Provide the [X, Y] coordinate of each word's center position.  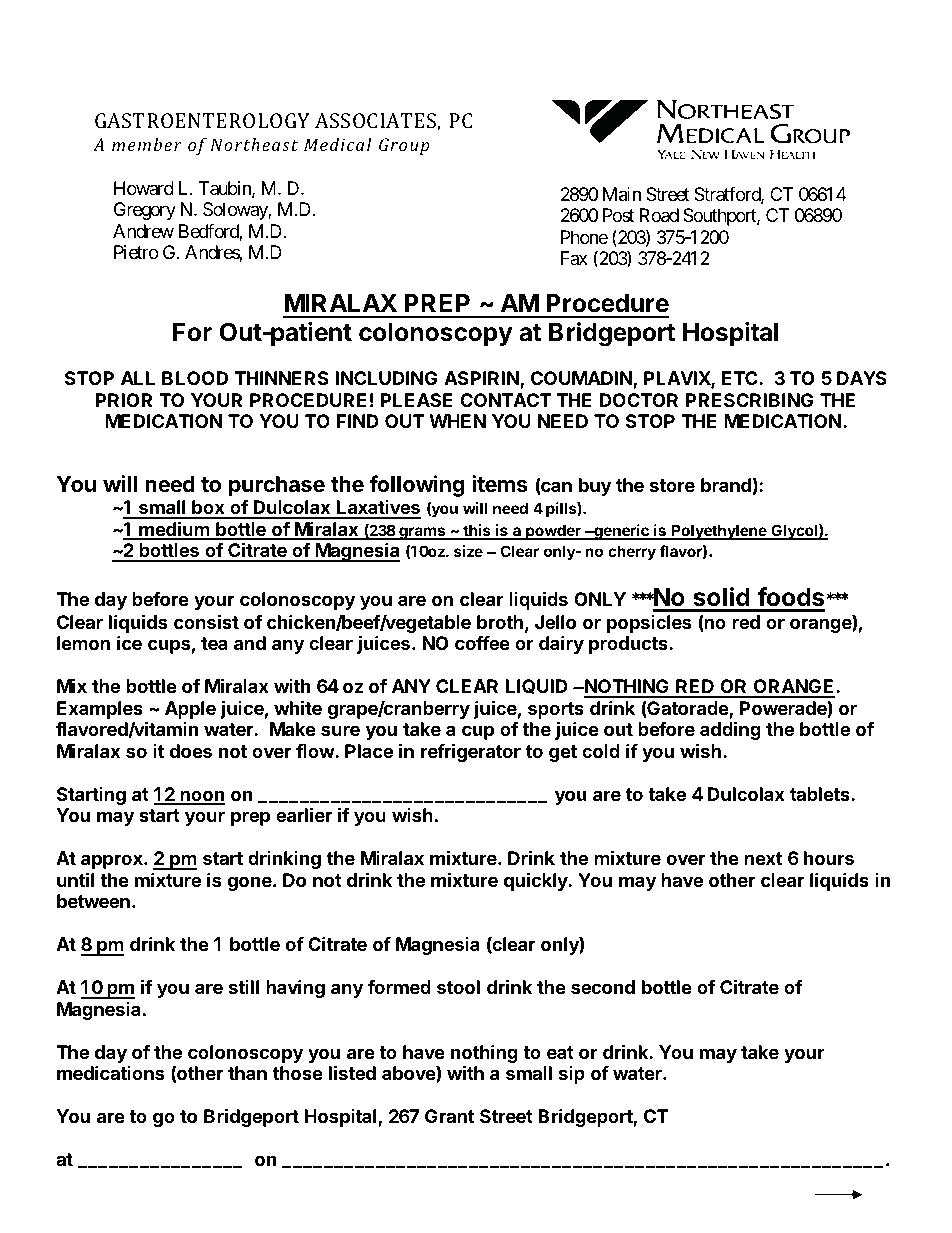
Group [404, 146]
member [147, 144]
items [500, 484]
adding [730, 730]
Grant [449, 1116]
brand [726, 485]
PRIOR [124, 400]
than [247, 1073]
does [190, 751]
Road [659, 215]
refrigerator [471, 752]
